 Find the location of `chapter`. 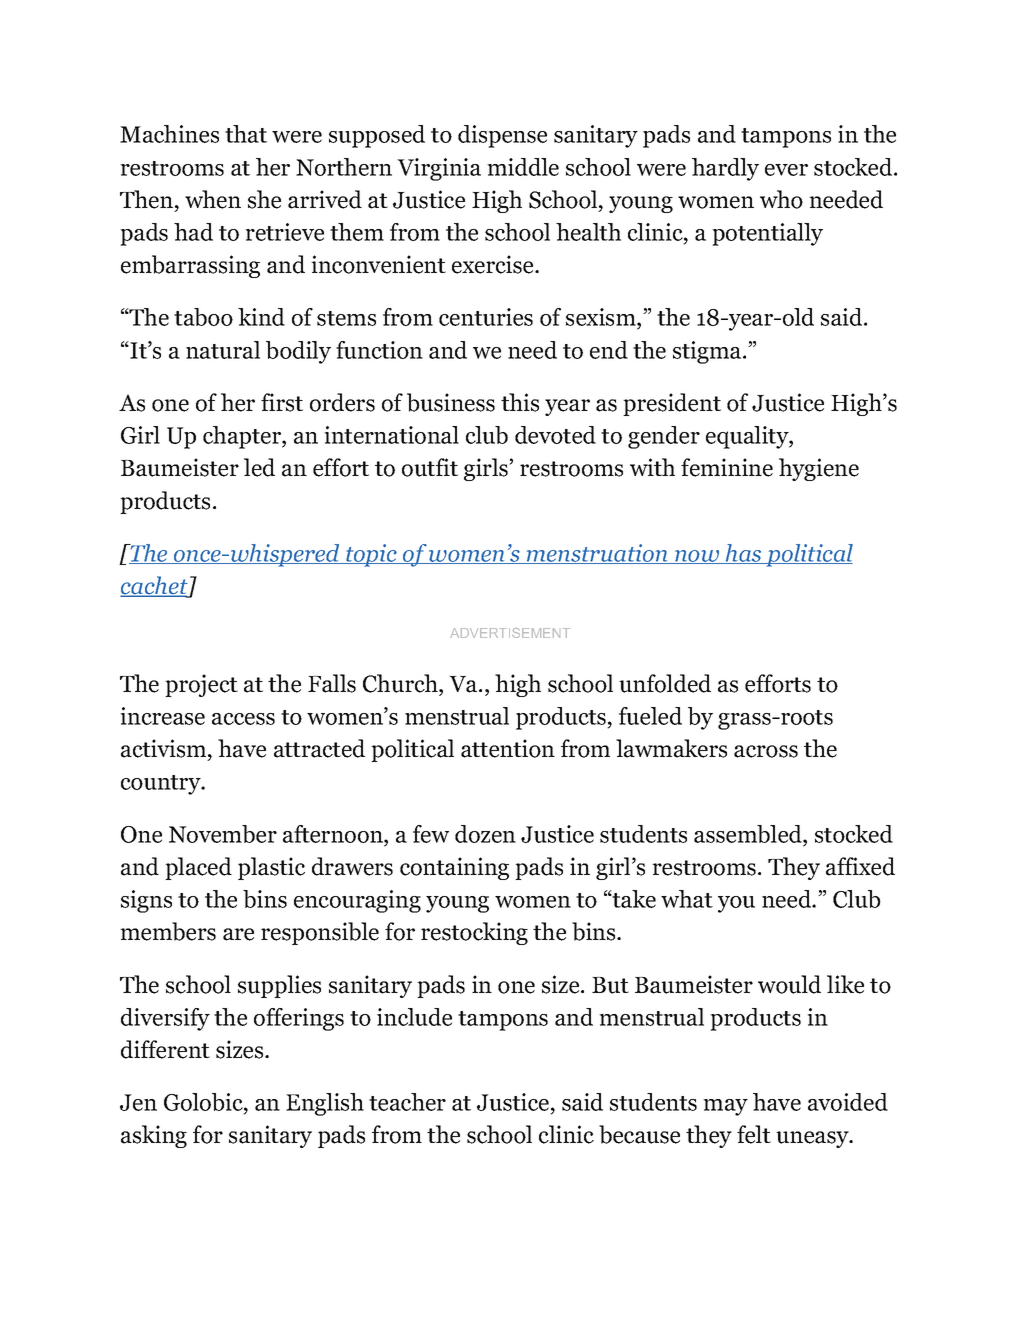

chapter is located at coordinates (243, 437).
